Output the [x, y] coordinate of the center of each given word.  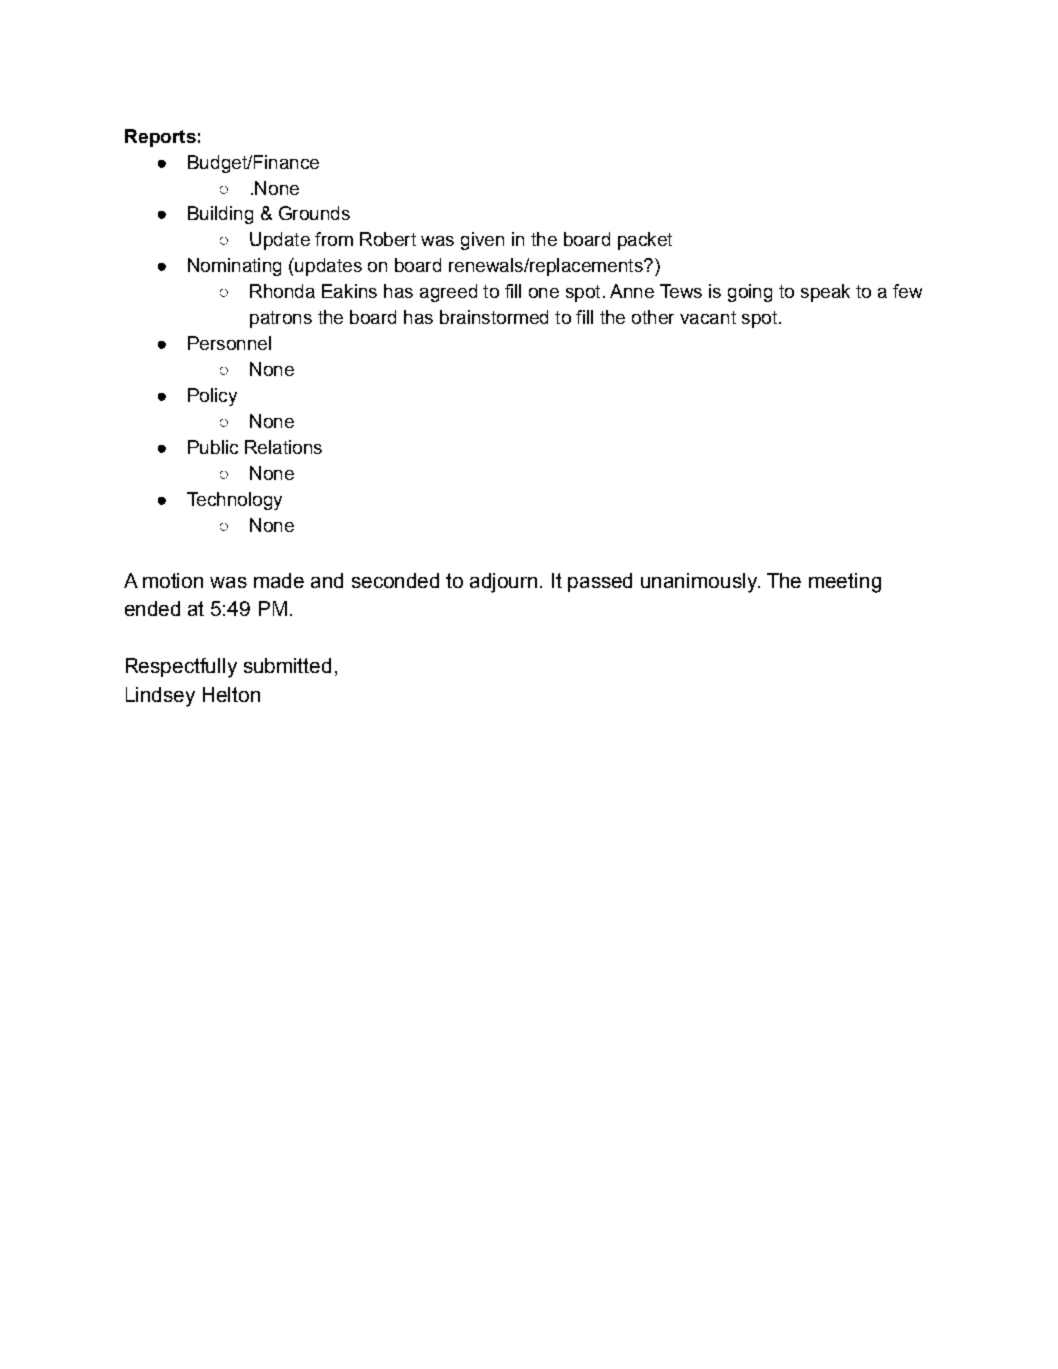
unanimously [700, 583]
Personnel [229, 343]
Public [213, 447]
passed [600, 582]
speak [825, 293]
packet [645, 241]
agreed [448, 293]
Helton [231, 694]
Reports [160, 138]
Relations [283, 447]
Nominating [234, 267]
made [279, 580]
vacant [708, 317]
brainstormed [494, 317]
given [482, 241]
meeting [845, 583]
